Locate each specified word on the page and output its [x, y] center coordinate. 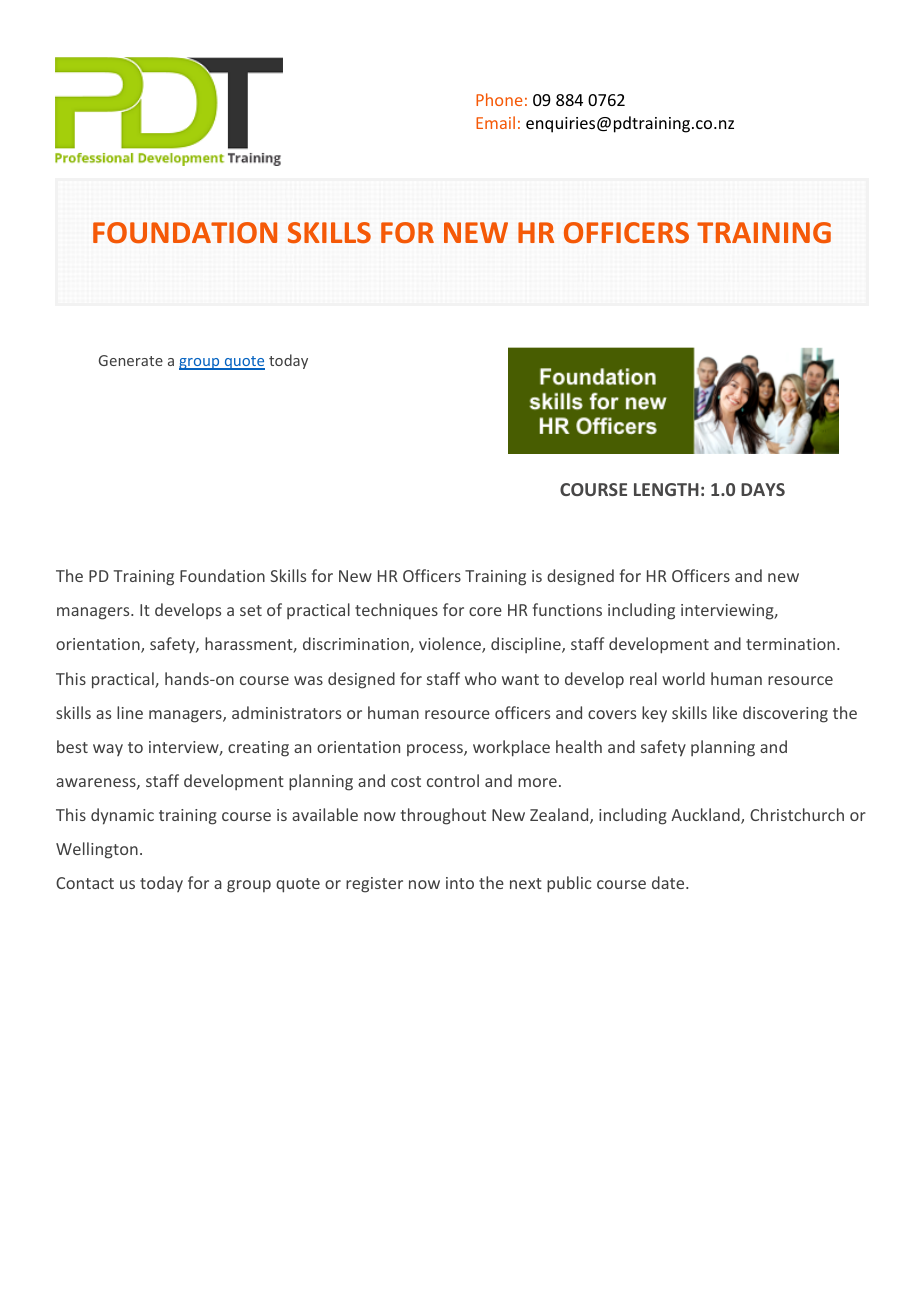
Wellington [97, 850]
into [460, 883]
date [669, 882]
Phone [499, 99]
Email [495, 122]
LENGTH [666, 489]
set [251, 610]
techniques [396, 611]
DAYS [763, 489]
